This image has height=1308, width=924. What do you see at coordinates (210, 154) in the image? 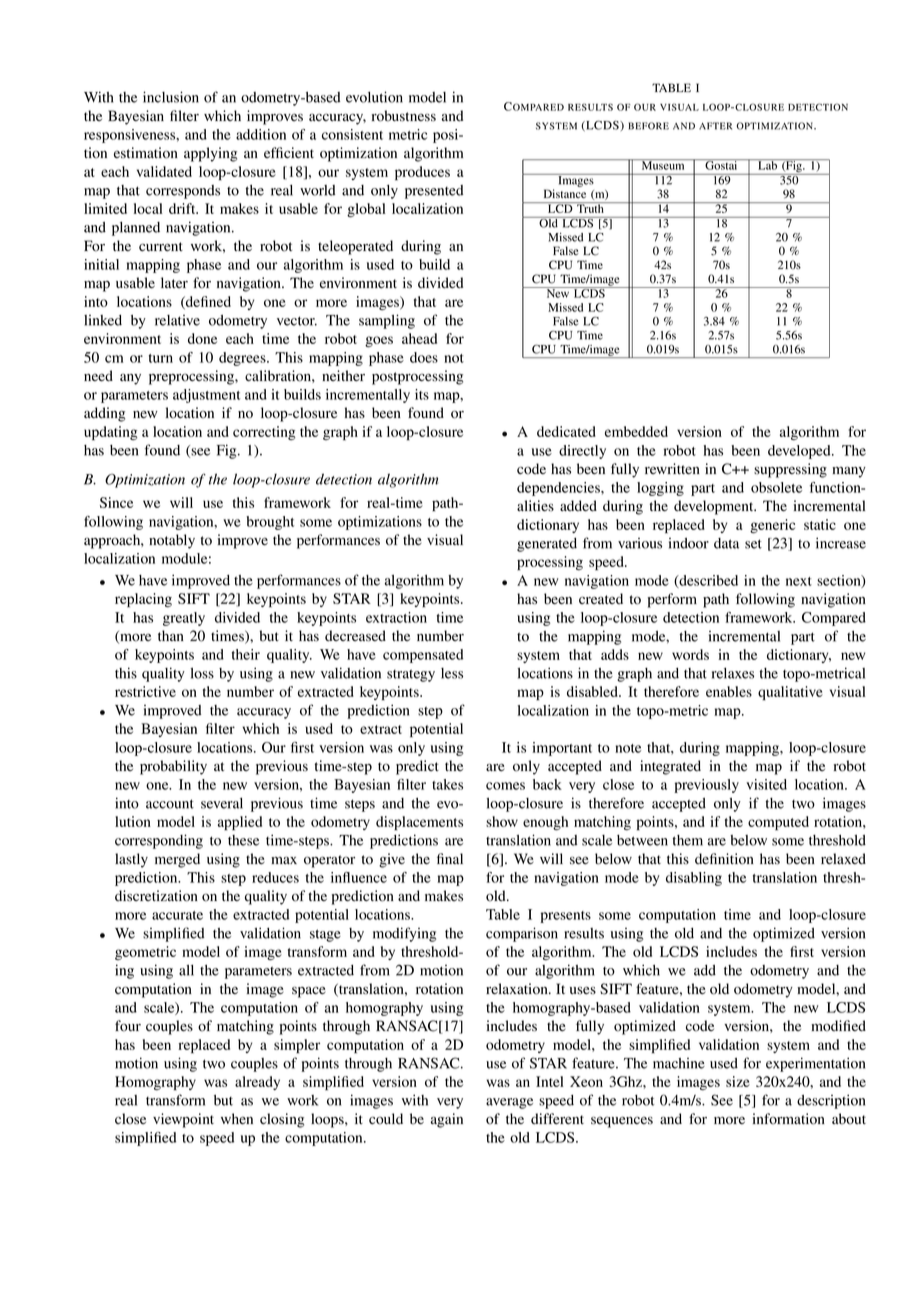
I see `applying` at bounding box center [210, 154].
